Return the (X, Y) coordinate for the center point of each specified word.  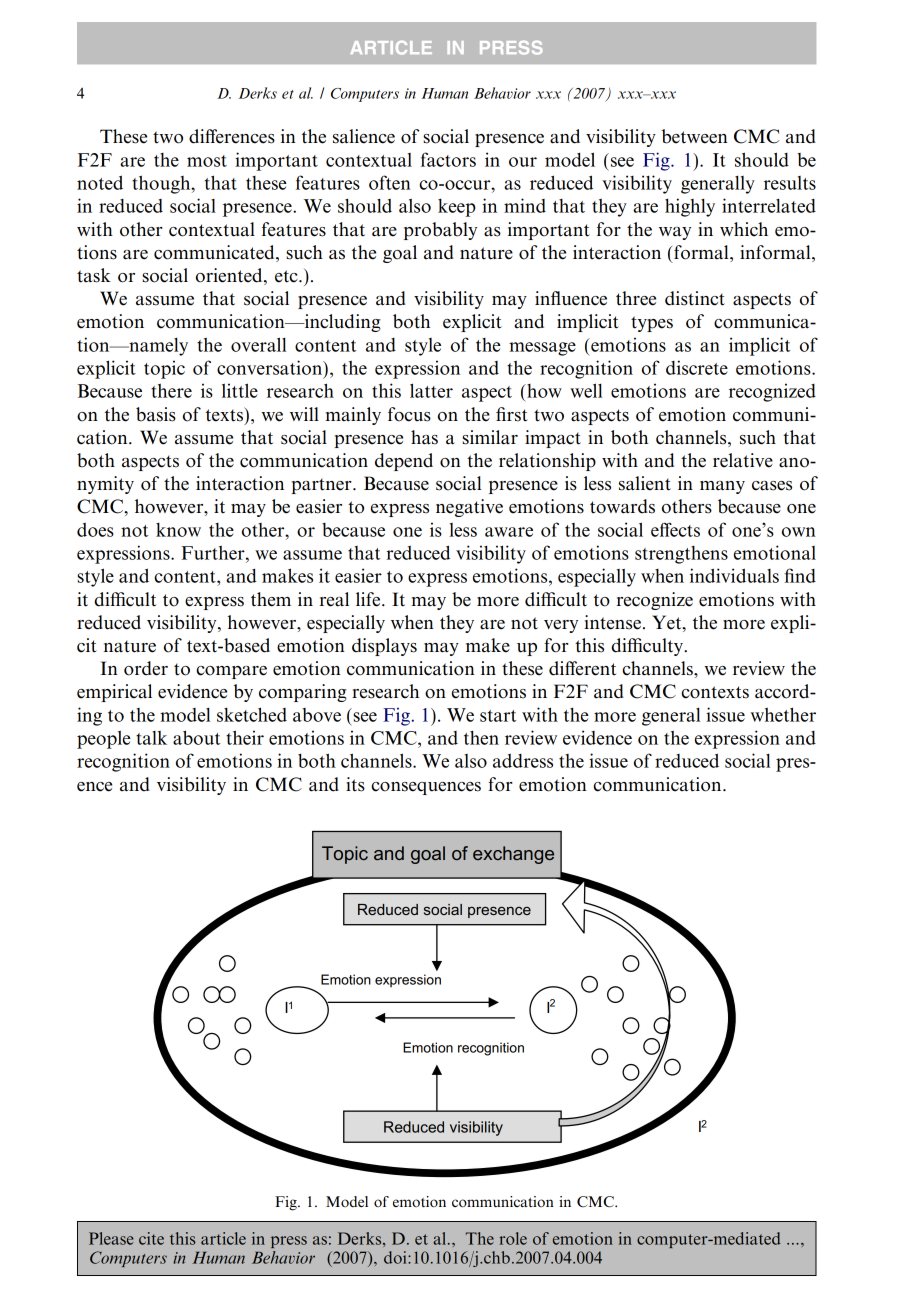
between (695, 136)
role (513, 1238)
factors (448, 159)
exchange (513, 855)
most (207, 161)
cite (151, 1238)
